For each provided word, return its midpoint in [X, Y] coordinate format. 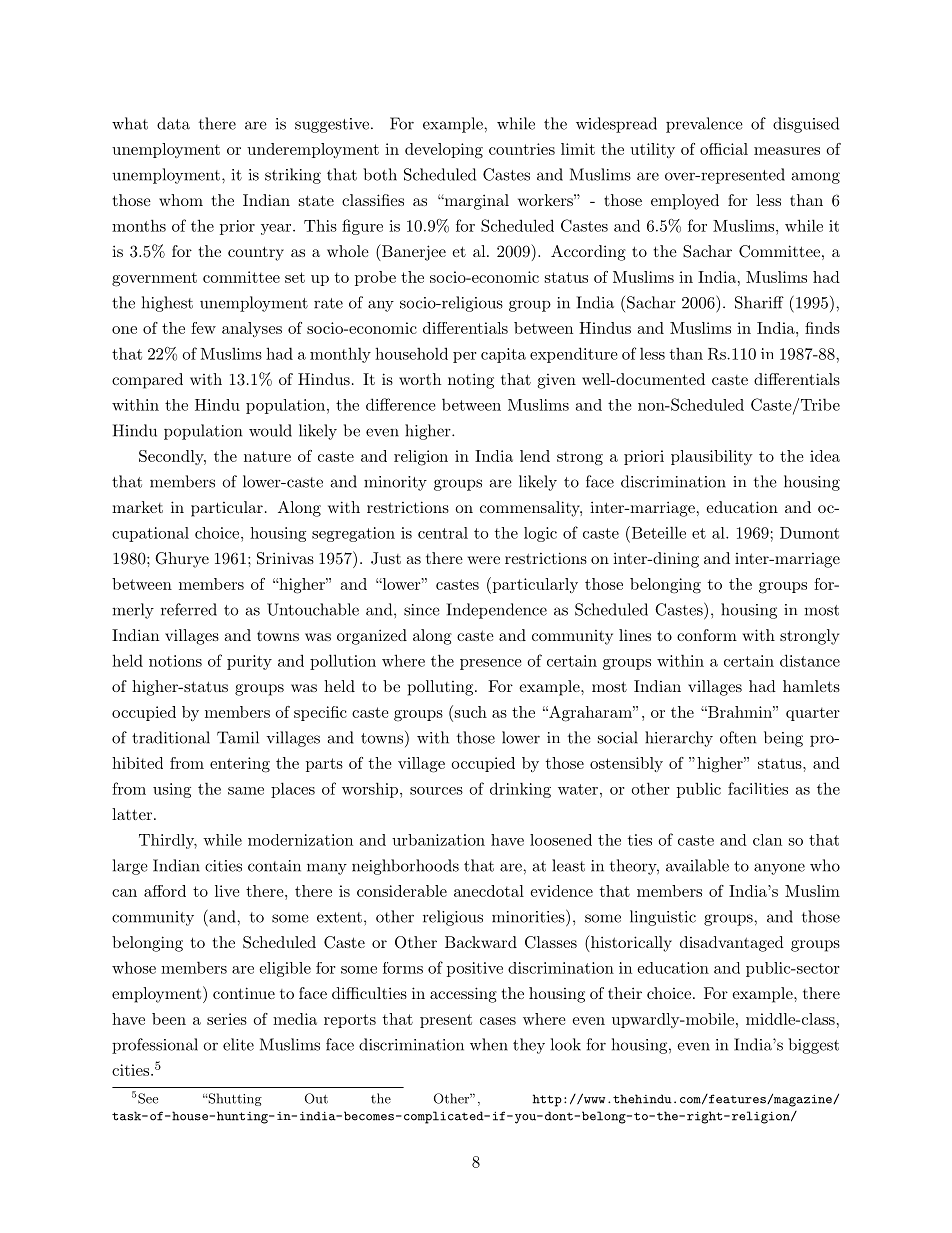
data [173, 123]
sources [436, 791]
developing [444, 151]
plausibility [712, 457]
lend [535, 456]
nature [267, 456]
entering [240, 765]
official [724, 149]
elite [238, 1044]
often [738, 737]
